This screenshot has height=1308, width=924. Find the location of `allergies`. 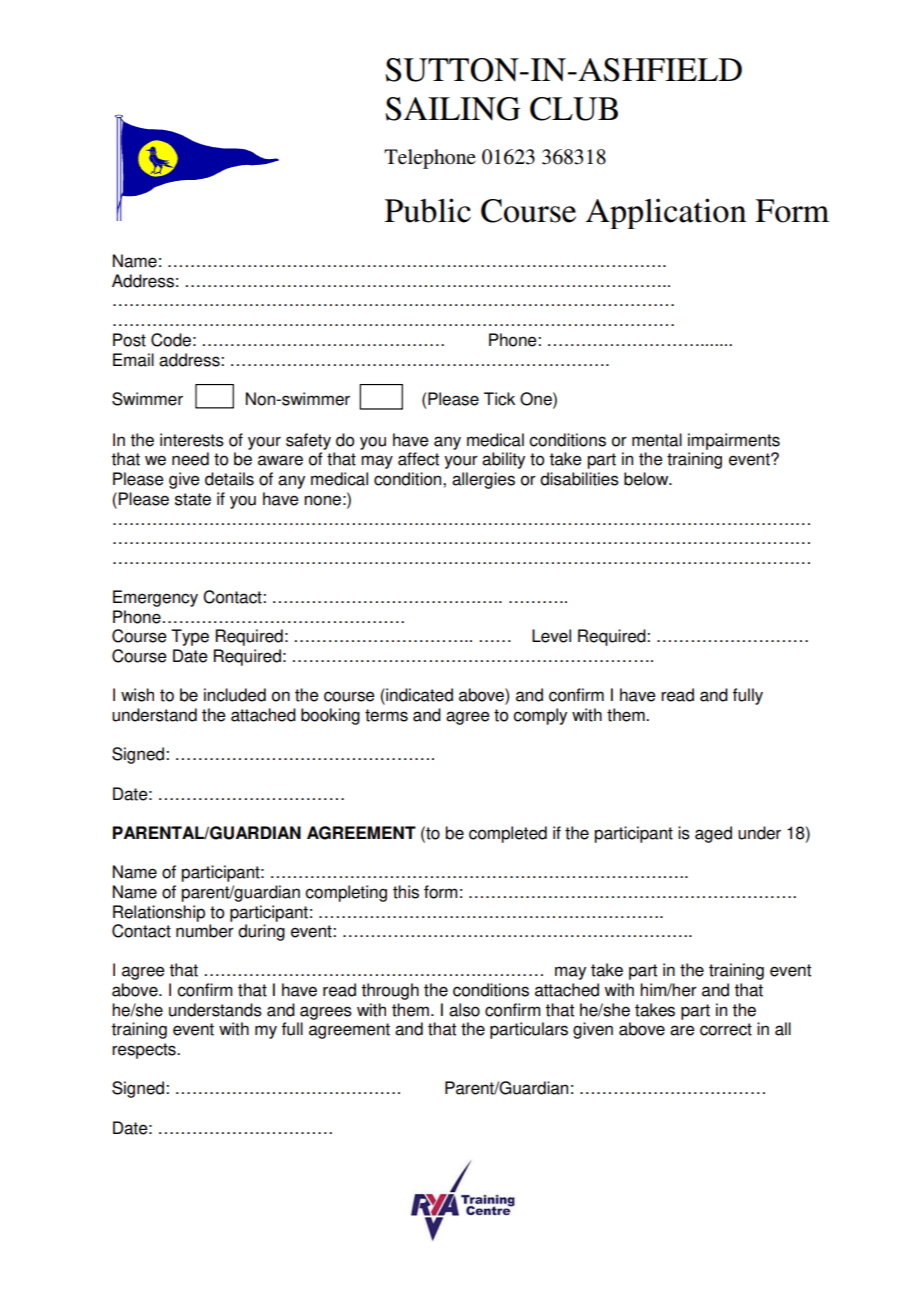

allergies is located at coordinates (483, 480).
